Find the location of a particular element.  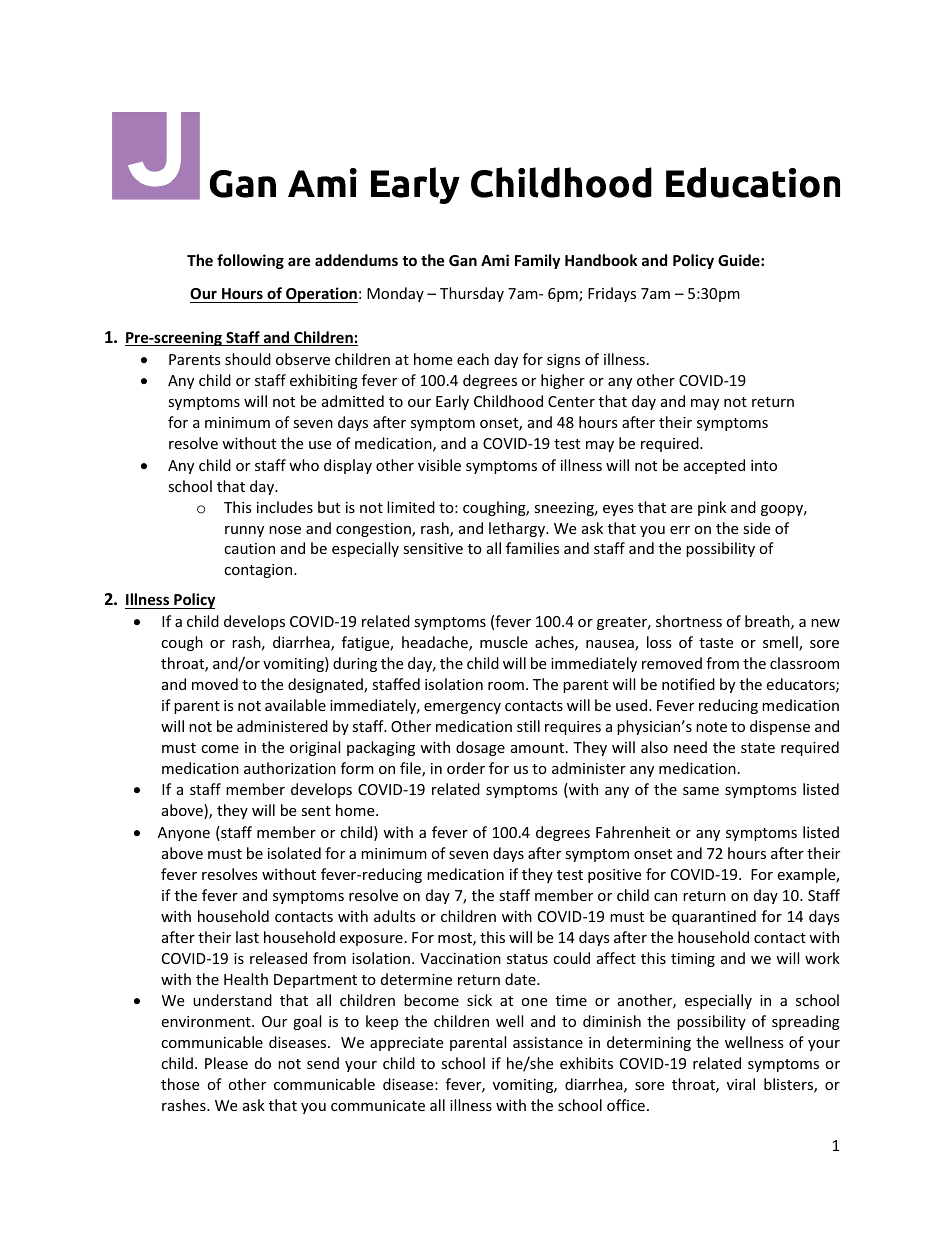

viral is located at coordinates (741, 1084).
